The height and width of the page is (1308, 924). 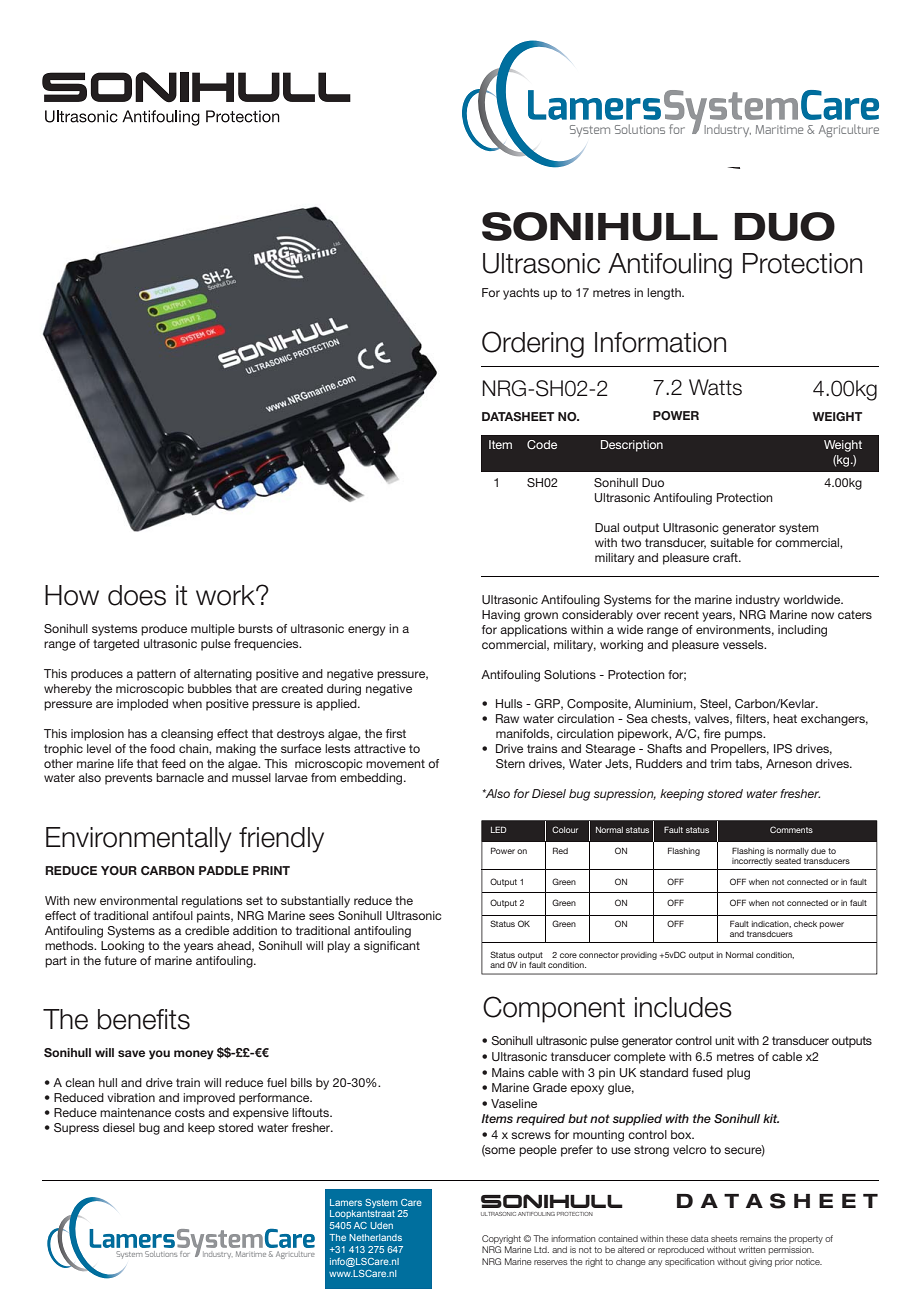 What do you see at coordinates (533, 344) in the page?
I see `Ordering` at bounding box center [533, 344].
